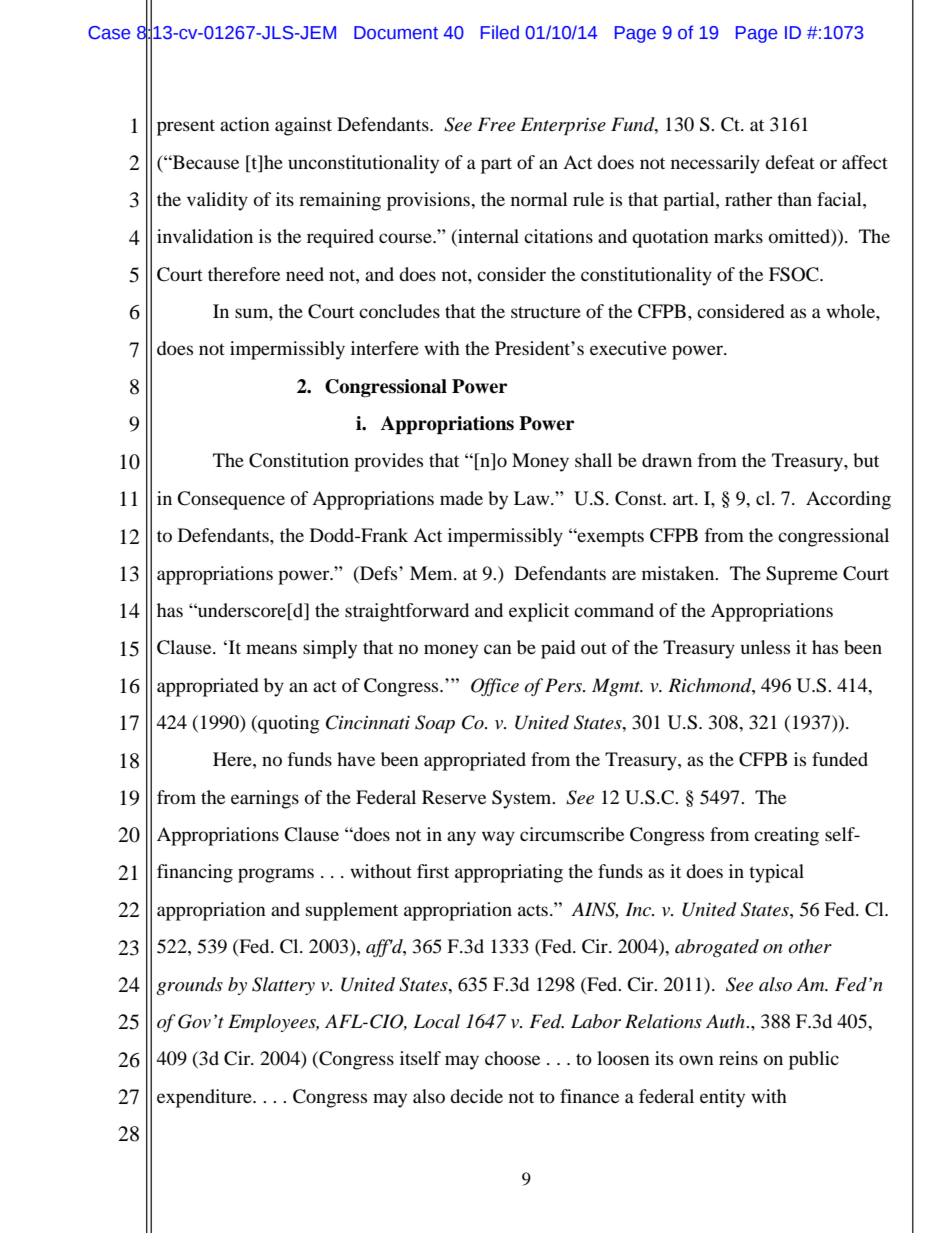 Image resolution: width=952 pixels, height=1233 pixels. I want to click on defeat, so click(790, 162).
